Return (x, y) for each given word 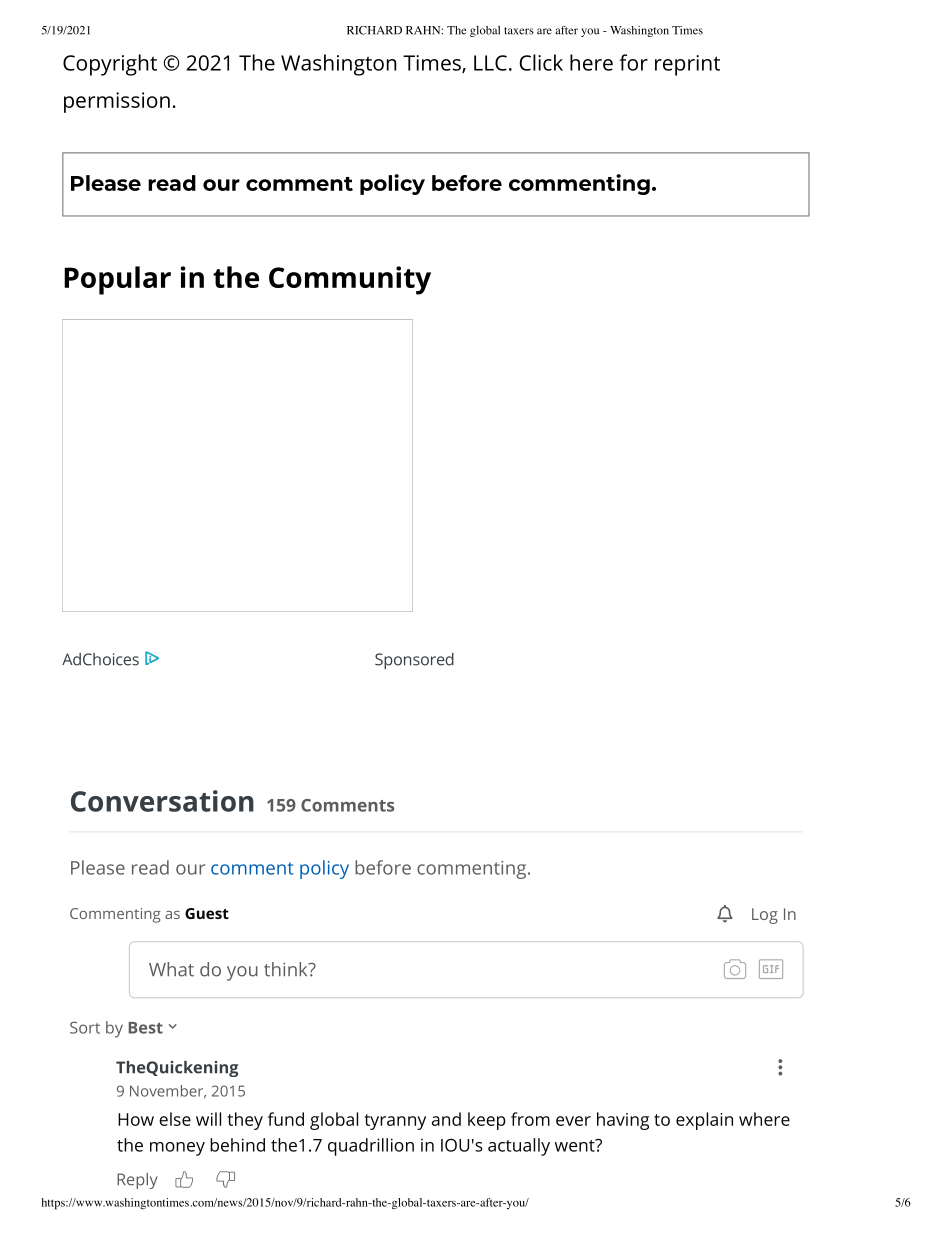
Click (541, 62)
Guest (207, 913)
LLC (490, 63)
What (171, 969)
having (623, 1121)
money (177, 1149)
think (287, 969)
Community (350, 280)
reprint (687, 65)
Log (765, 916)
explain (704, 1121)
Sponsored (414, 661)
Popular (117, 280)
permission (117, 102)
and (446, 1119)
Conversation (162, 801)
